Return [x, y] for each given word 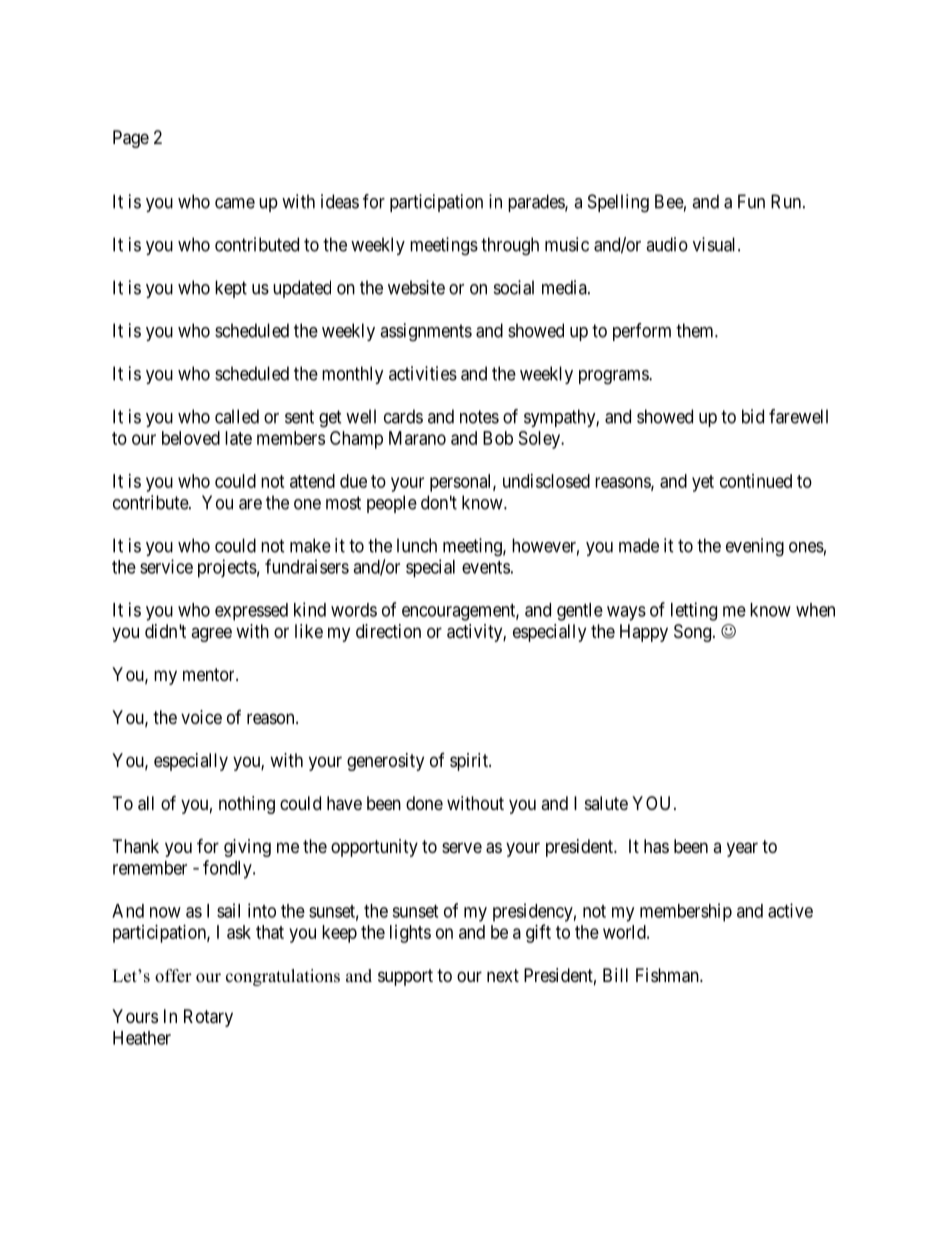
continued [756, 481]
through [510, 246]
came [235, 203]
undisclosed [546, 481]
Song [692, 633]
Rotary [208, 1018]
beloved [191, 438]
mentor [210, 674]
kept [231, 289]
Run [787, 201]
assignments [426, 332]
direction [388, 631]
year [742, 849]
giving [247, 848]
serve [462, 847]
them [696, 330]
